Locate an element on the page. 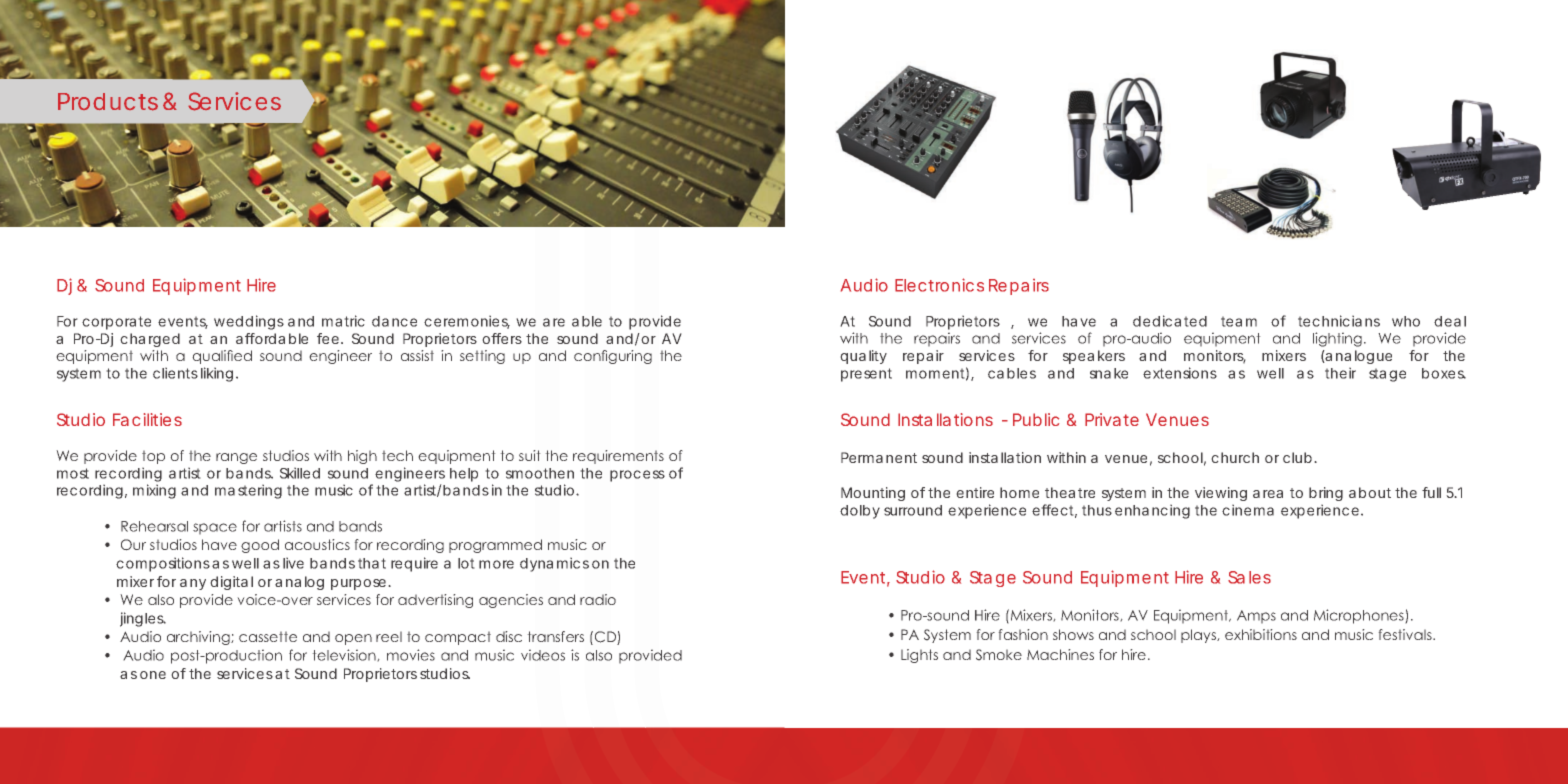  Products is located at coordinates (108, 102).
